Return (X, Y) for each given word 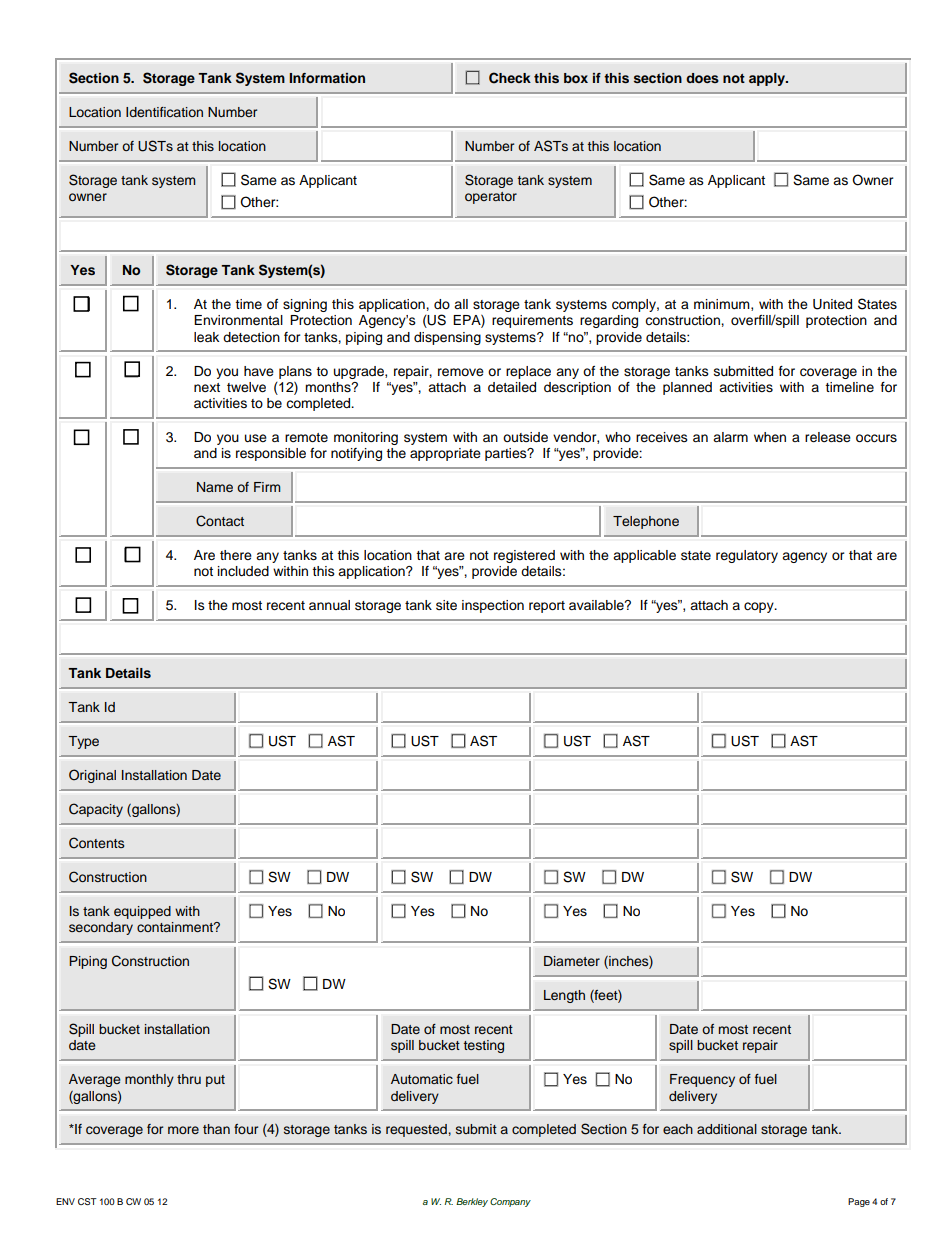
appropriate (445, 454)
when (770, 437)
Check (510, 78)
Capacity (96, 810)
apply (768, 79)
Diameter (572, 961)
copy (760, 607)
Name (215, 487)
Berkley (472, 1202)
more (183, 1130)
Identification (164, 112)
